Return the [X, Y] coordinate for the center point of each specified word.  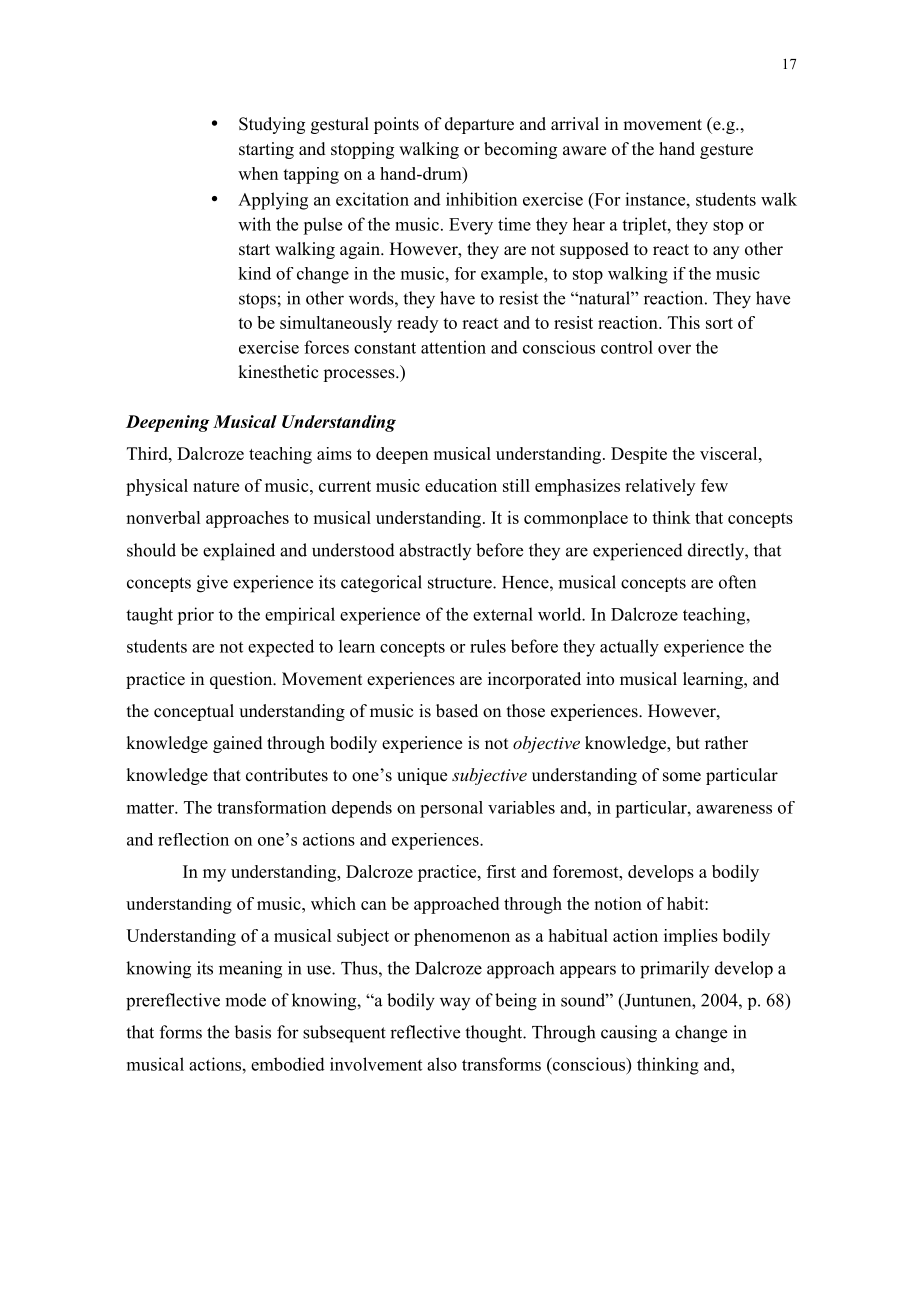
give [212, 584]
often [737, 582]
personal [451, 809]
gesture [726, 151]
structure [461, 583]
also [442, 1064]
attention [453, 347]
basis [252, 1032]
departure [479, 125]
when [258, 173]
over [674, 349]
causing [629, 1034]
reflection [193, 839]
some [682, 777]
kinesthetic [278, 372]
